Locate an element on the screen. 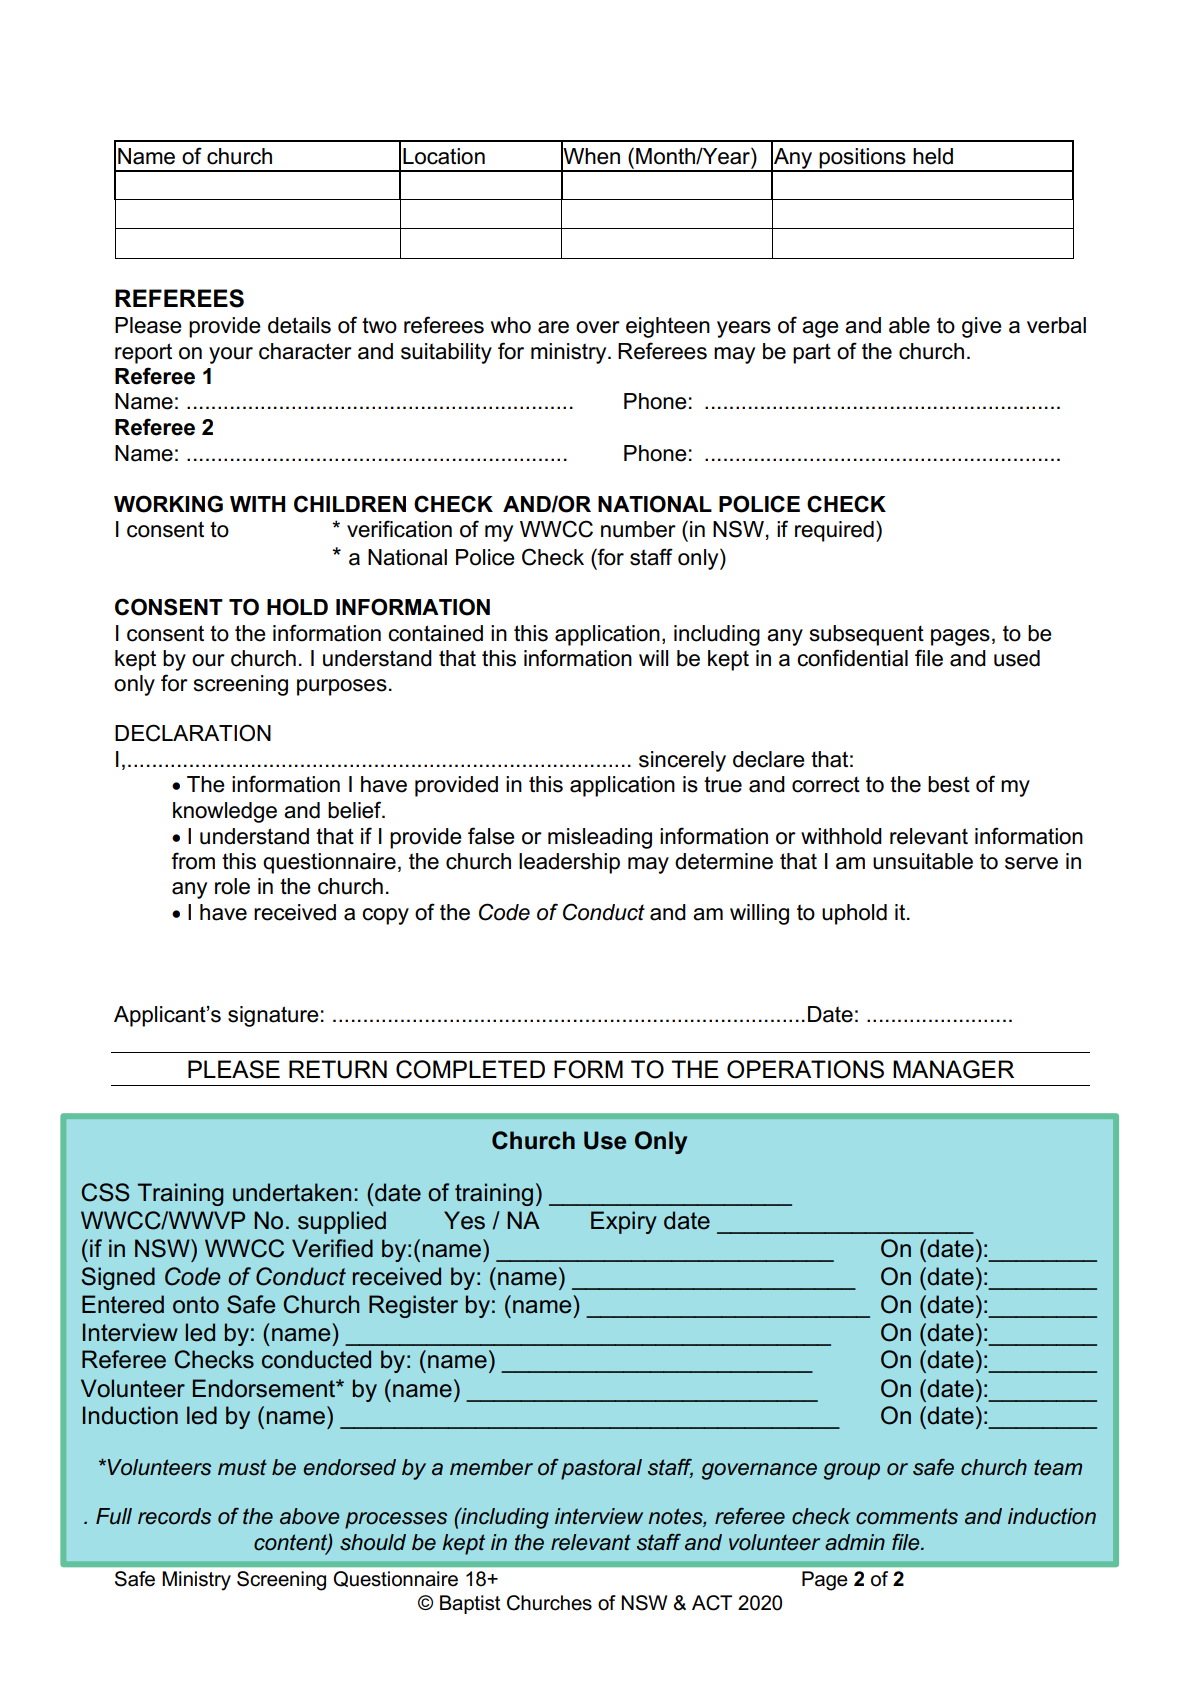 The width and height of the screenshot is (1201, 1700). MANAGER is located at coordinates (953, 1069).
